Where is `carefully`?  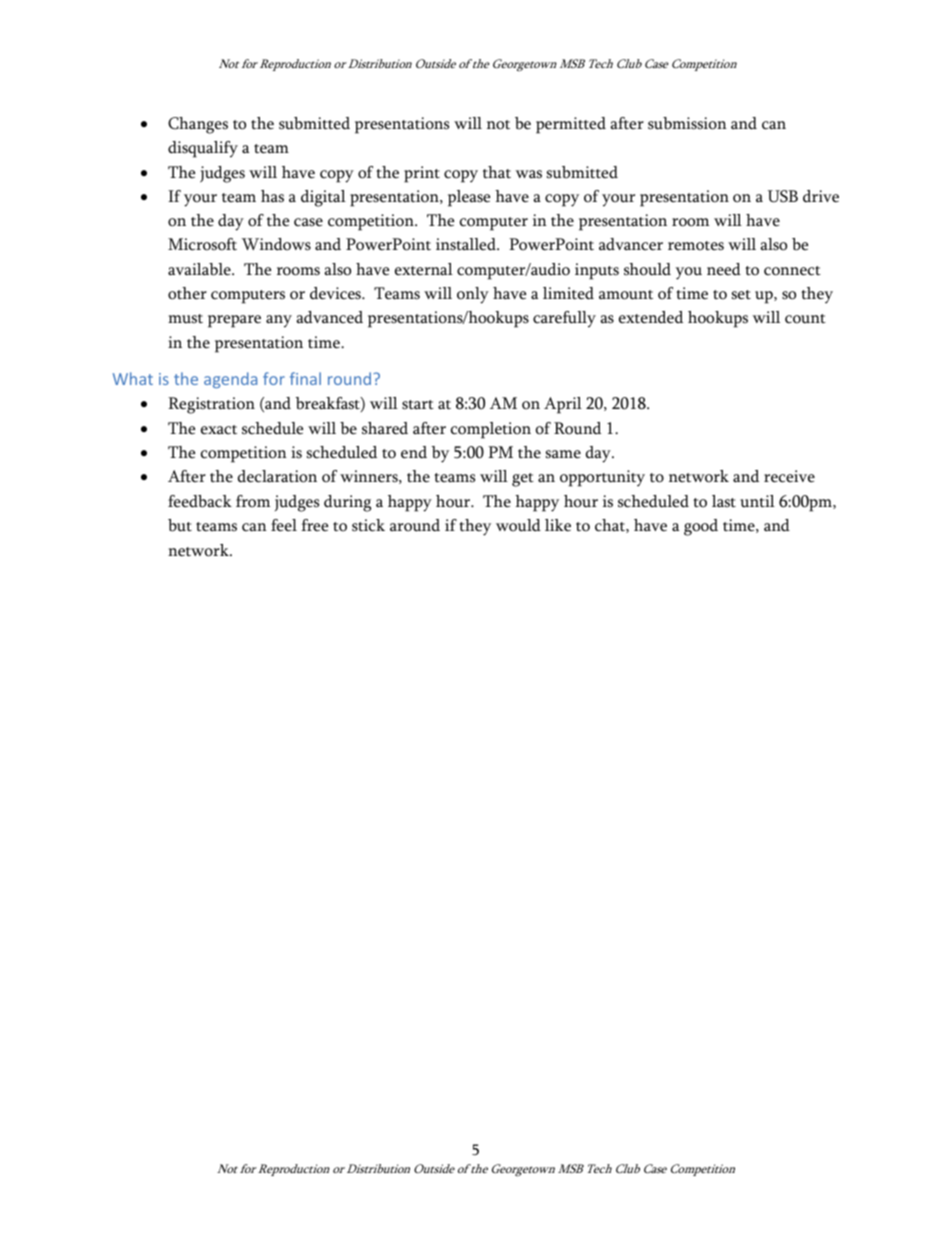
carefully is located at coordinates (564, 319).
